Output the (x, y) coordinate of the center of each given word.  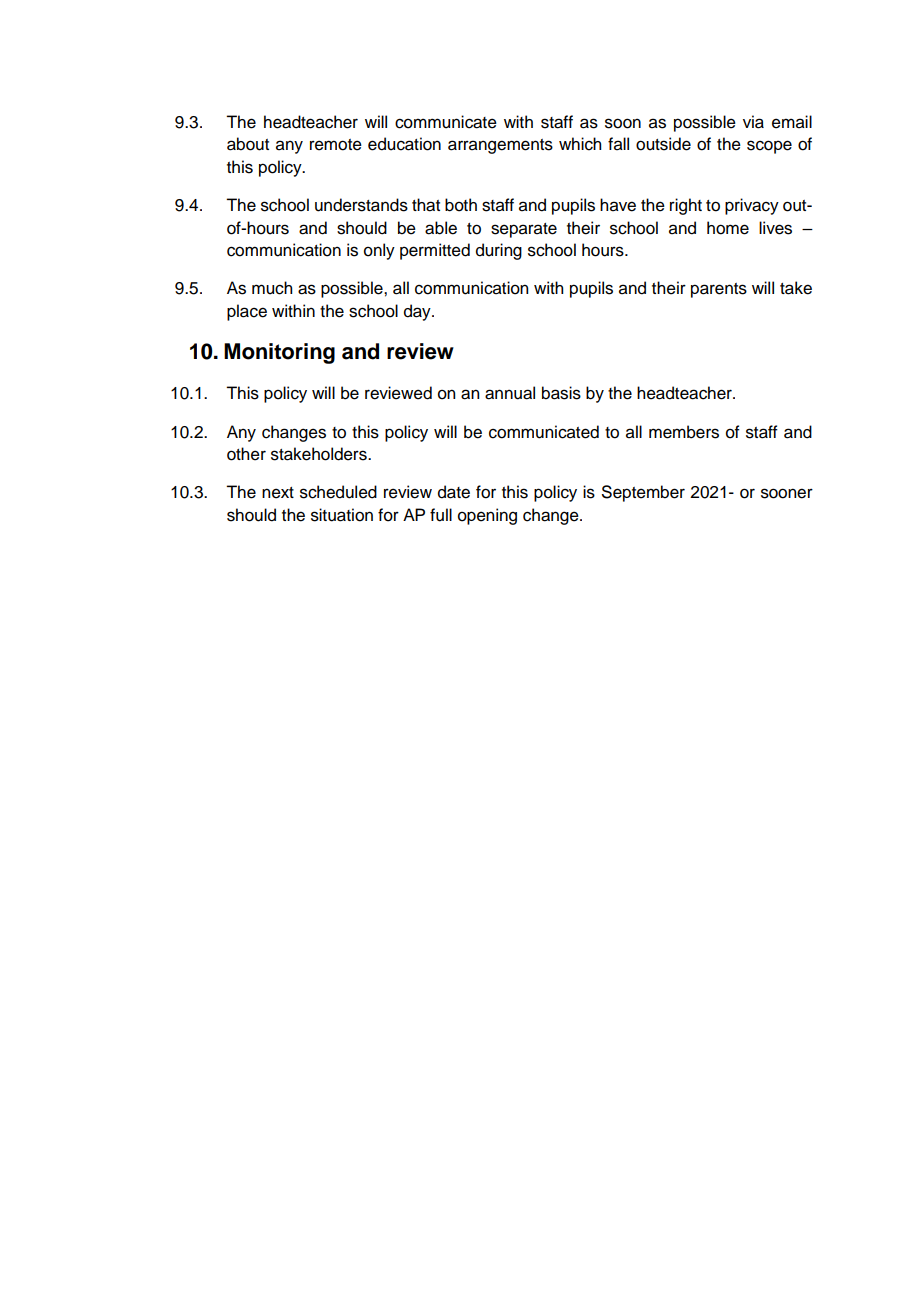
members (684, 432)
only (379, 251)
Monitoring (279, 353)
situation (342, 515)
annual (510, 393)
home (728, 228)
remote (336, 145)
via (753, 122)
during (499, 251)
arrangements (500, 146)
